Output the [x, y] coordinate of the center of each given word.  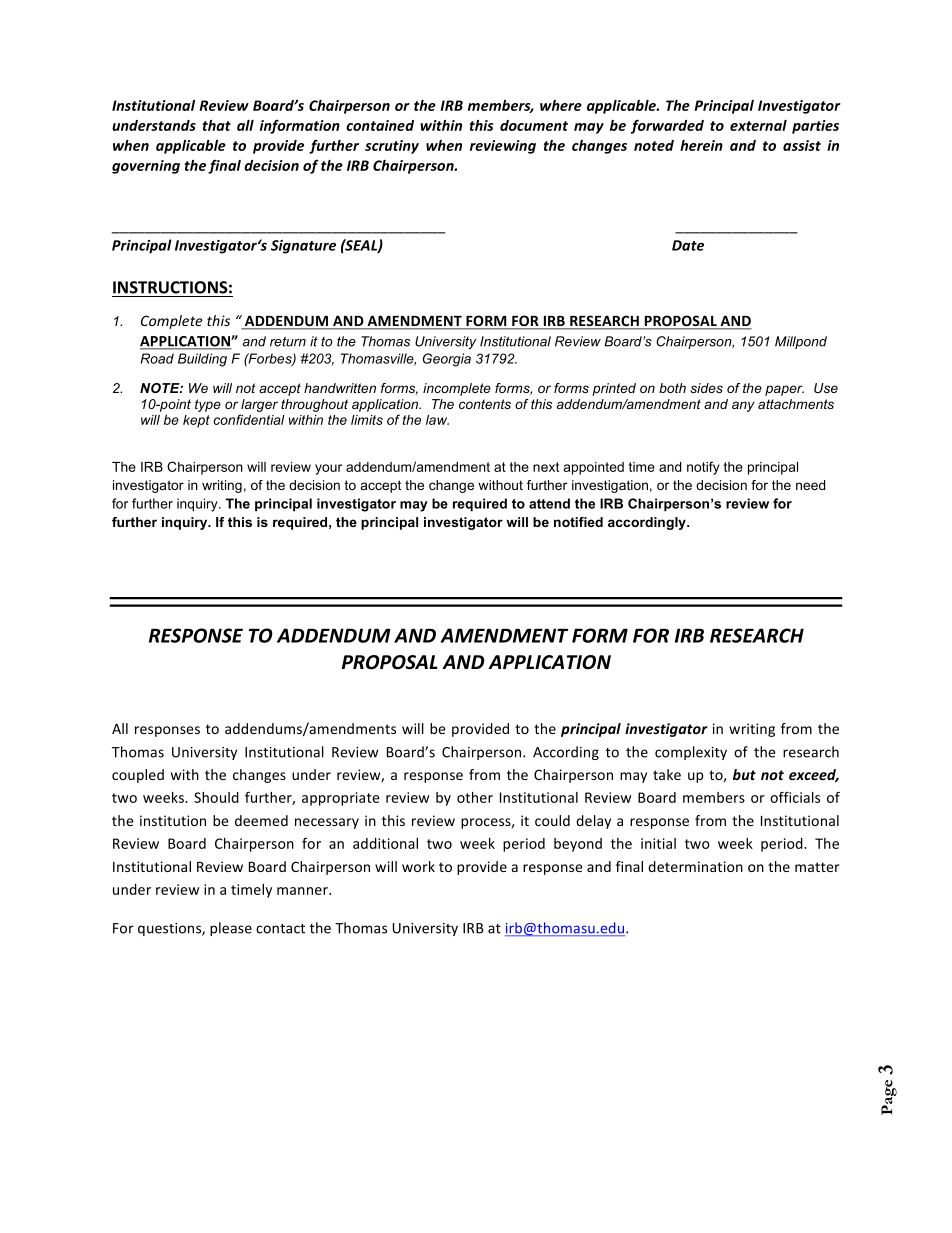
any [743, 406]
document [534, 125]
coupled [138, 776]
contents [485, 404]
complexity [691, 753]
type [208, 405]
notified [578, 522]
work [418, 866]
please [231, 929]
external [758, 125]
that [216, 125]
